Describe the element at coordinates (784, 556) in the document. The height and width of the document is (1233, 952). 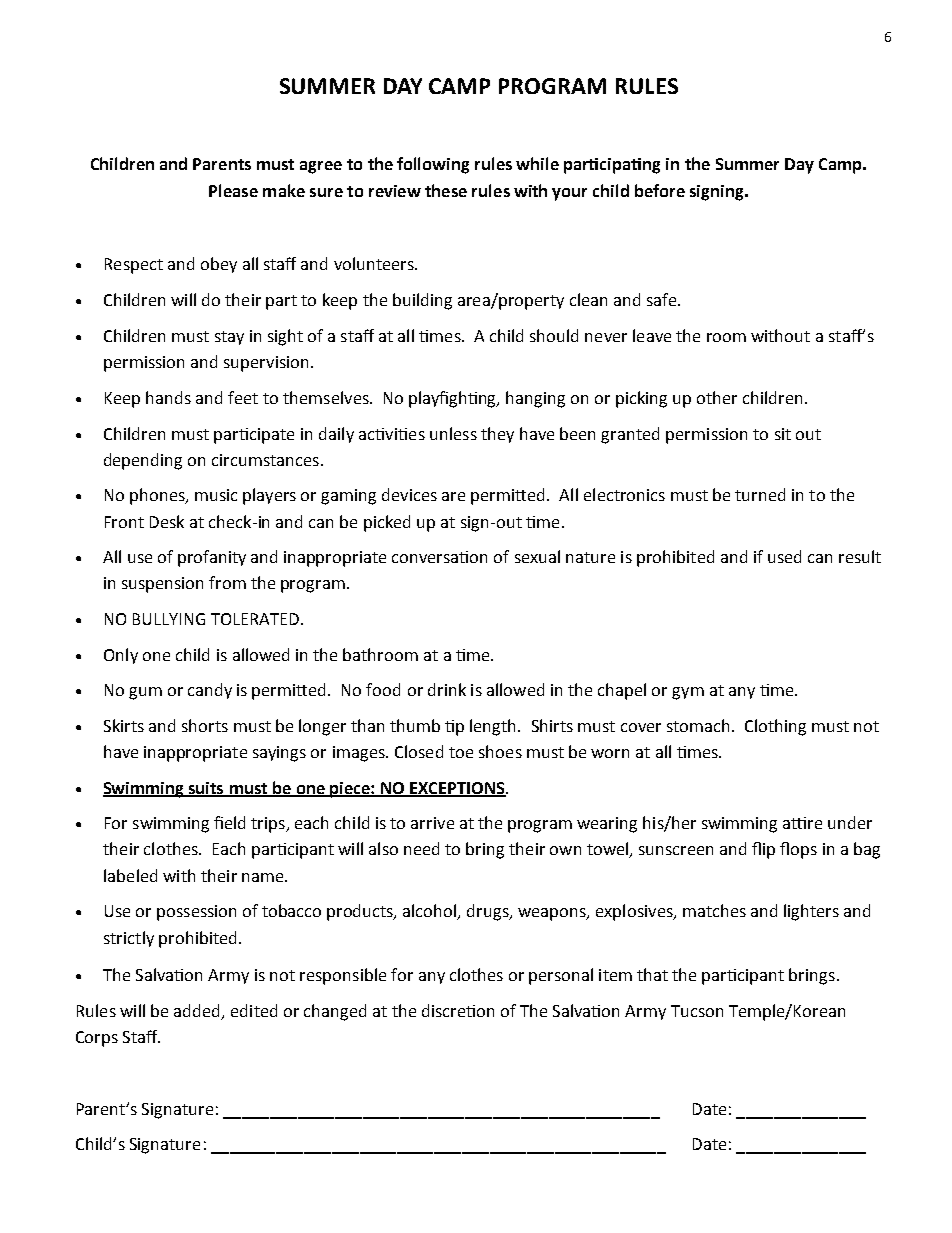
I see `used` at that location.
